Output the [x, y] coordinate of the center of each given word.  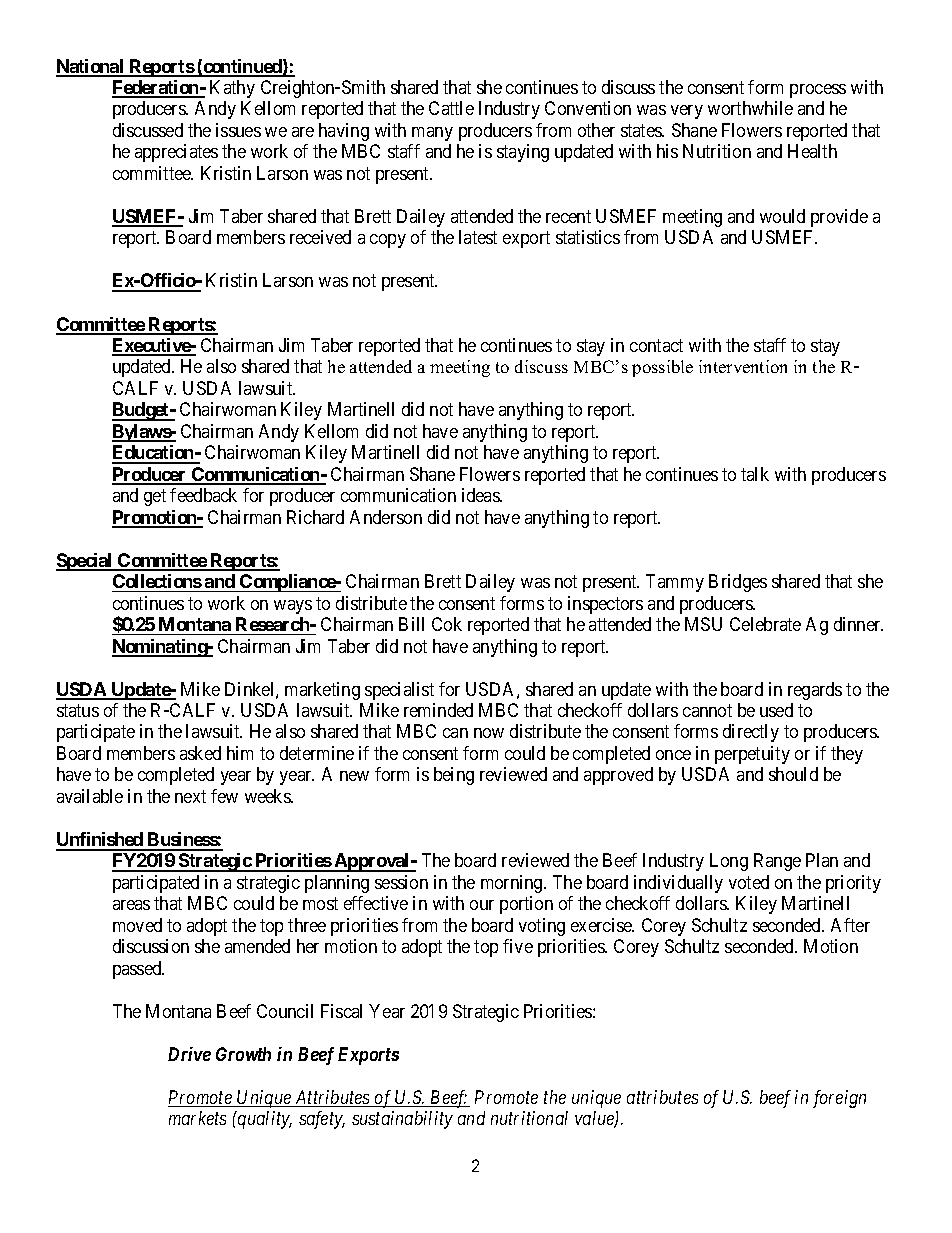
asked [200, 753]
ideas [481, 495]
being [454, 776]
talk [755, 474]
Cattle [451, 108]
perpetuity [752, 755]
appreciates [176, 153]
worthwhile [750, 108]
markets [197, 1118]
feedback [203, 495]
